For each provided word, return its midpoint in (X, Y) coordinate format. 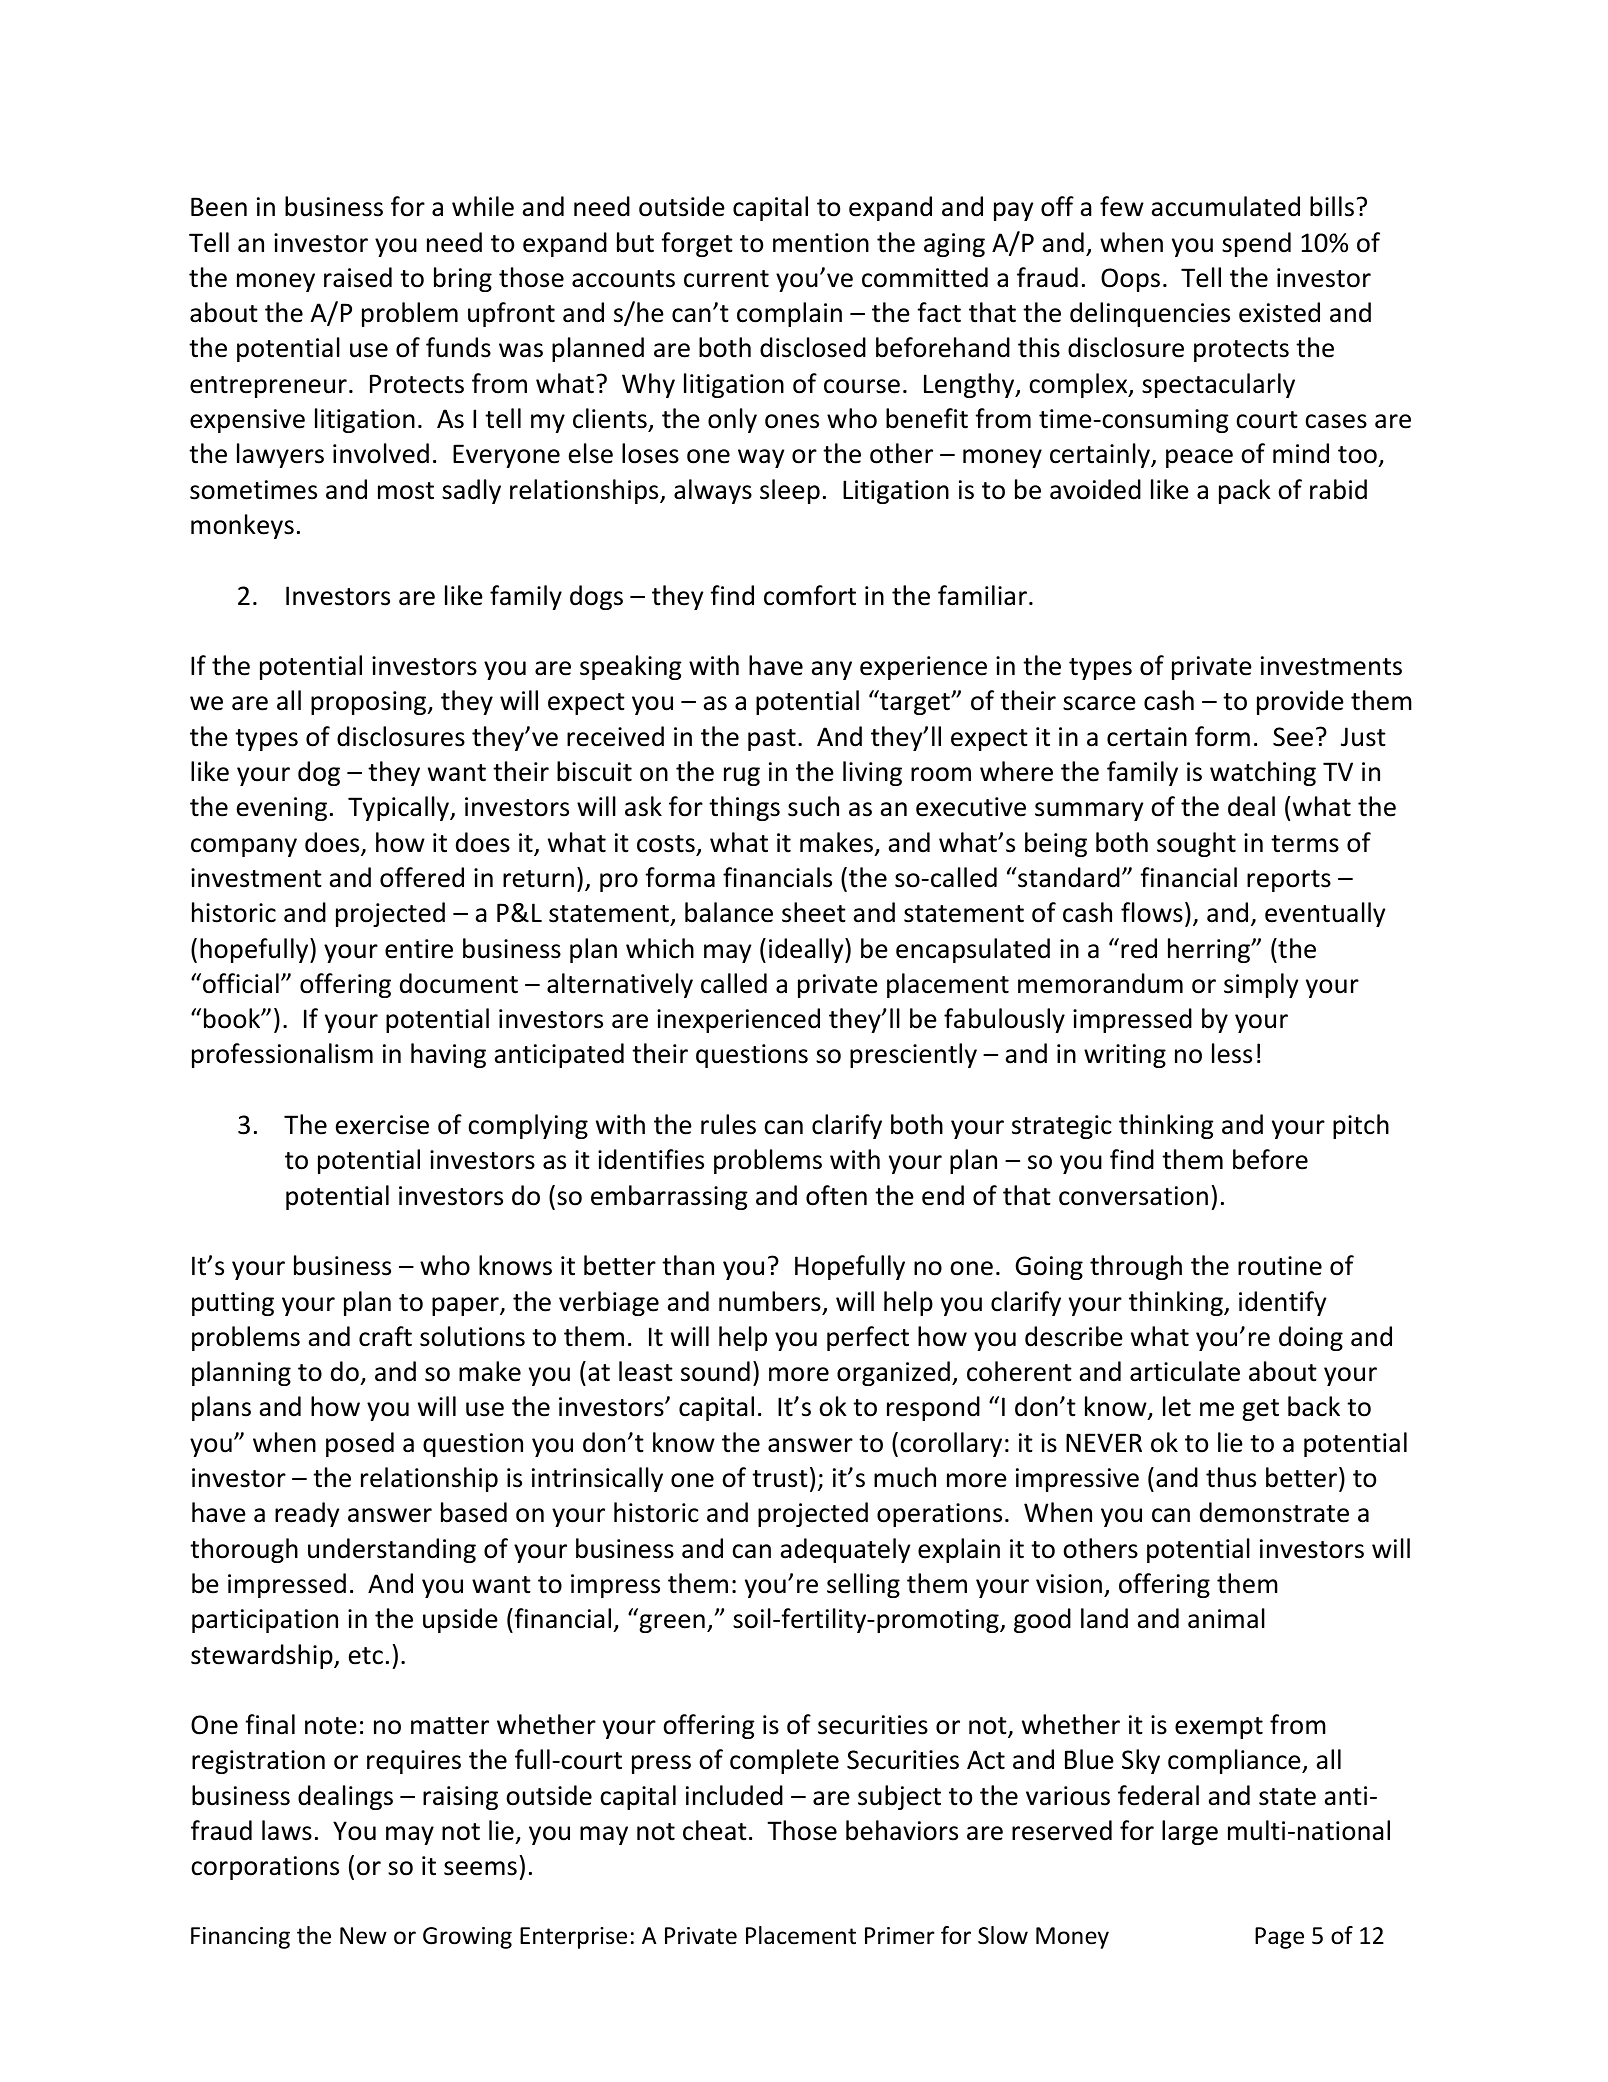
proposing (370, 703)
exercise (382, 1125)
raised (358, 277)
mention (821, 243)
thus (1231, 1477)
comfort (810, 595)
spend (1256, 244)
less (1232, 1053)
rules (728, 1124)
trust (780, 1479)
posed (360, 1444)
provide (1300, 702)
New (363, 1936)
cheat (715, 1830)
